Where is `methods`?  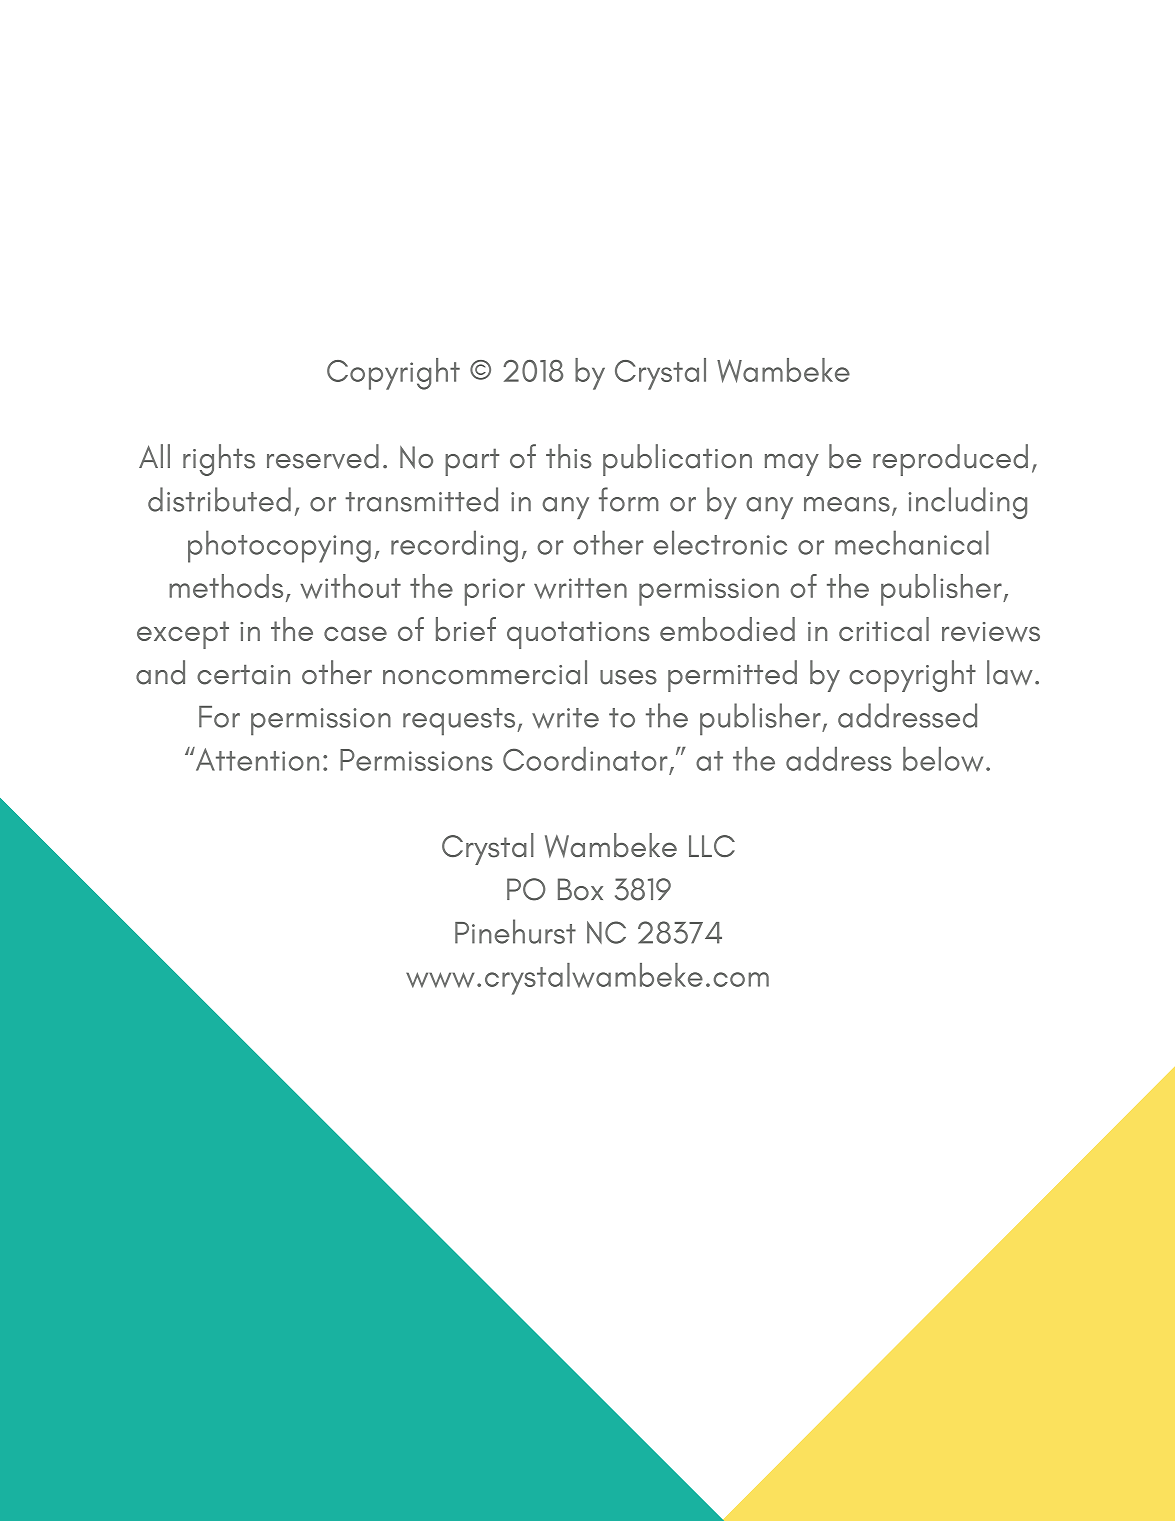
methods is located at coordinates (226, 586).
